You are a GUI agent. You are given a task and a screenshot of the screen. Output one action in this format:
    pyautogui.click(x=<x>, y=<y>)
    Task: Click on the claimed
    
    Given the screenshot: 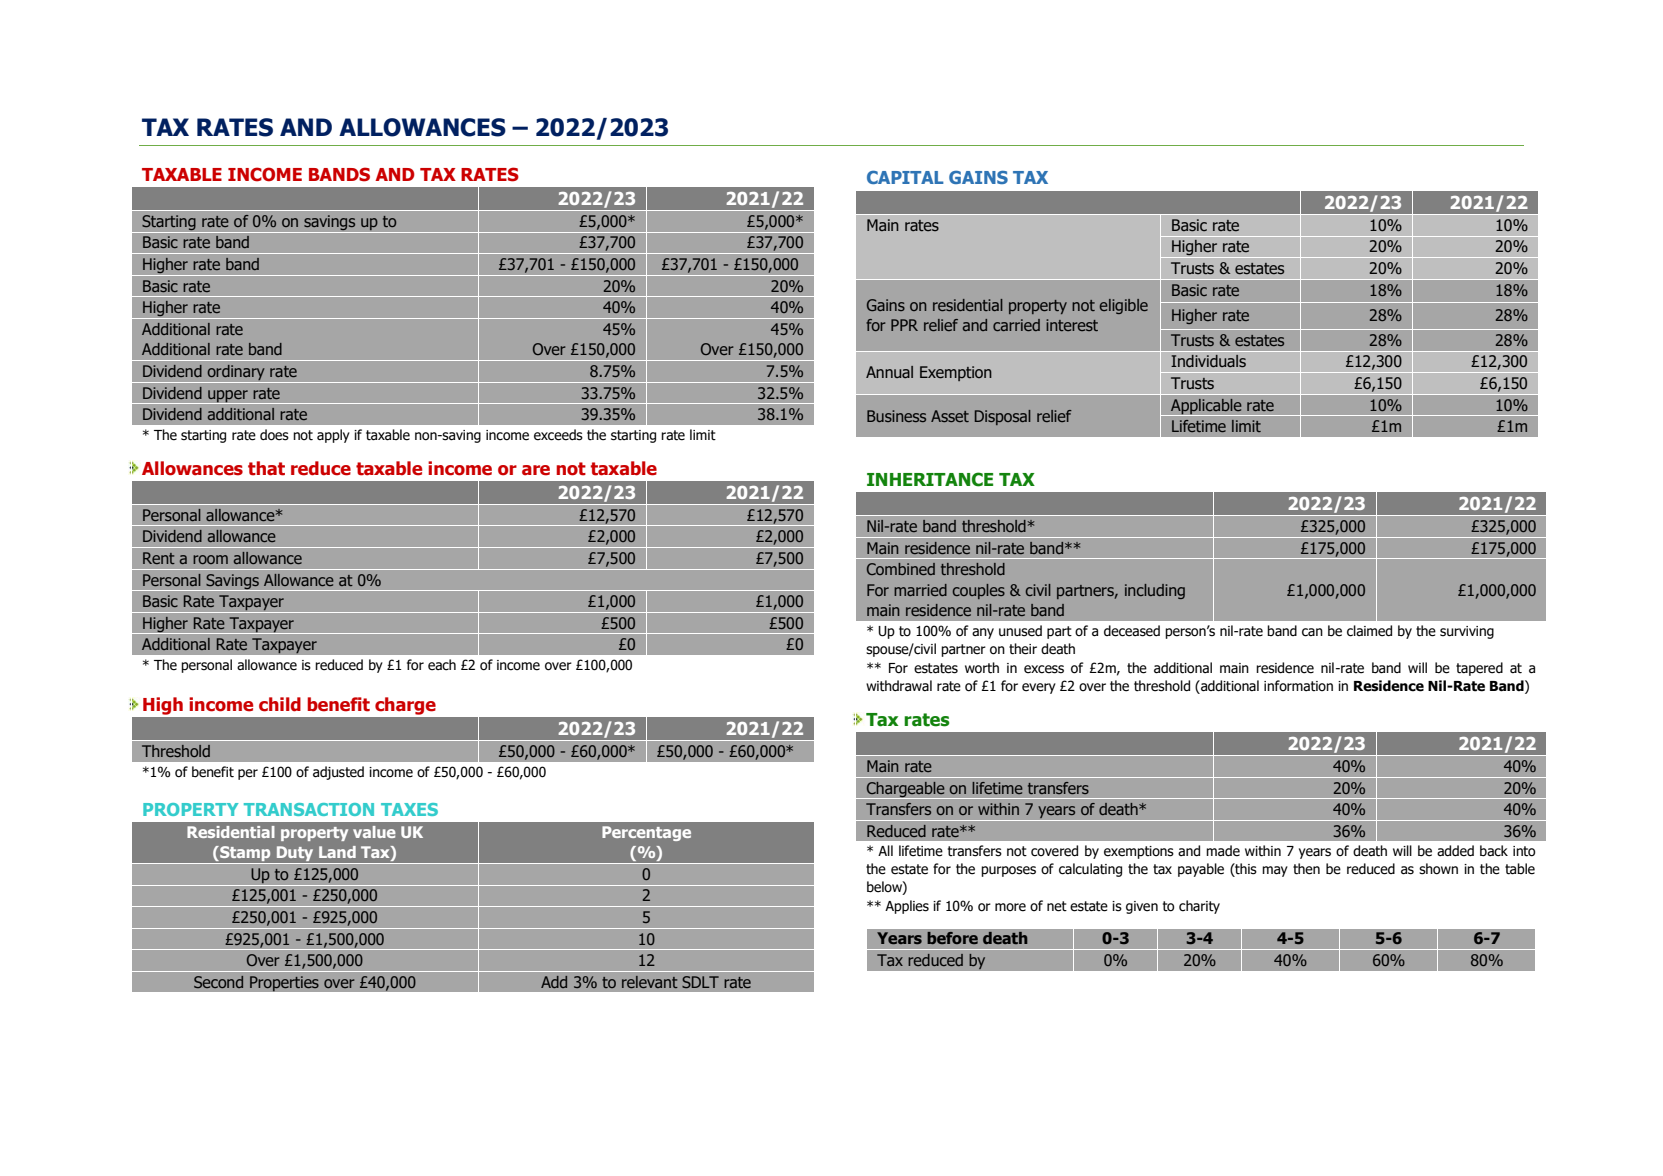 What is the action you would take?
    pyautogui.click(x=1369, y=631)
